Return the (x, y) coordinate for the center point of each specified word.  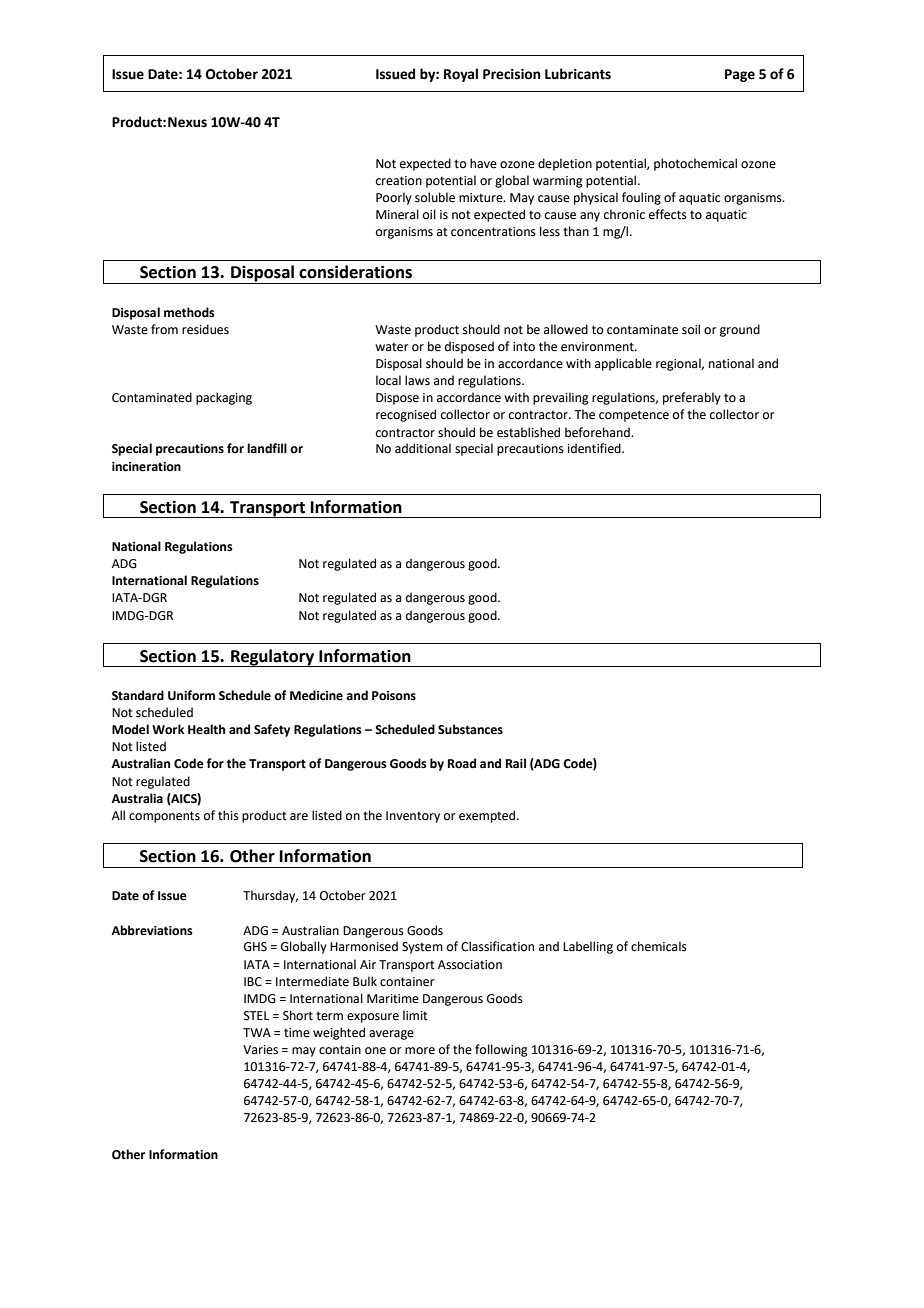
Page (740, 75)
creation (399, 181)
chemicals (659, 946)
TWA (257, 1032)
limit (415, 1015)
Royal (461, 75)
